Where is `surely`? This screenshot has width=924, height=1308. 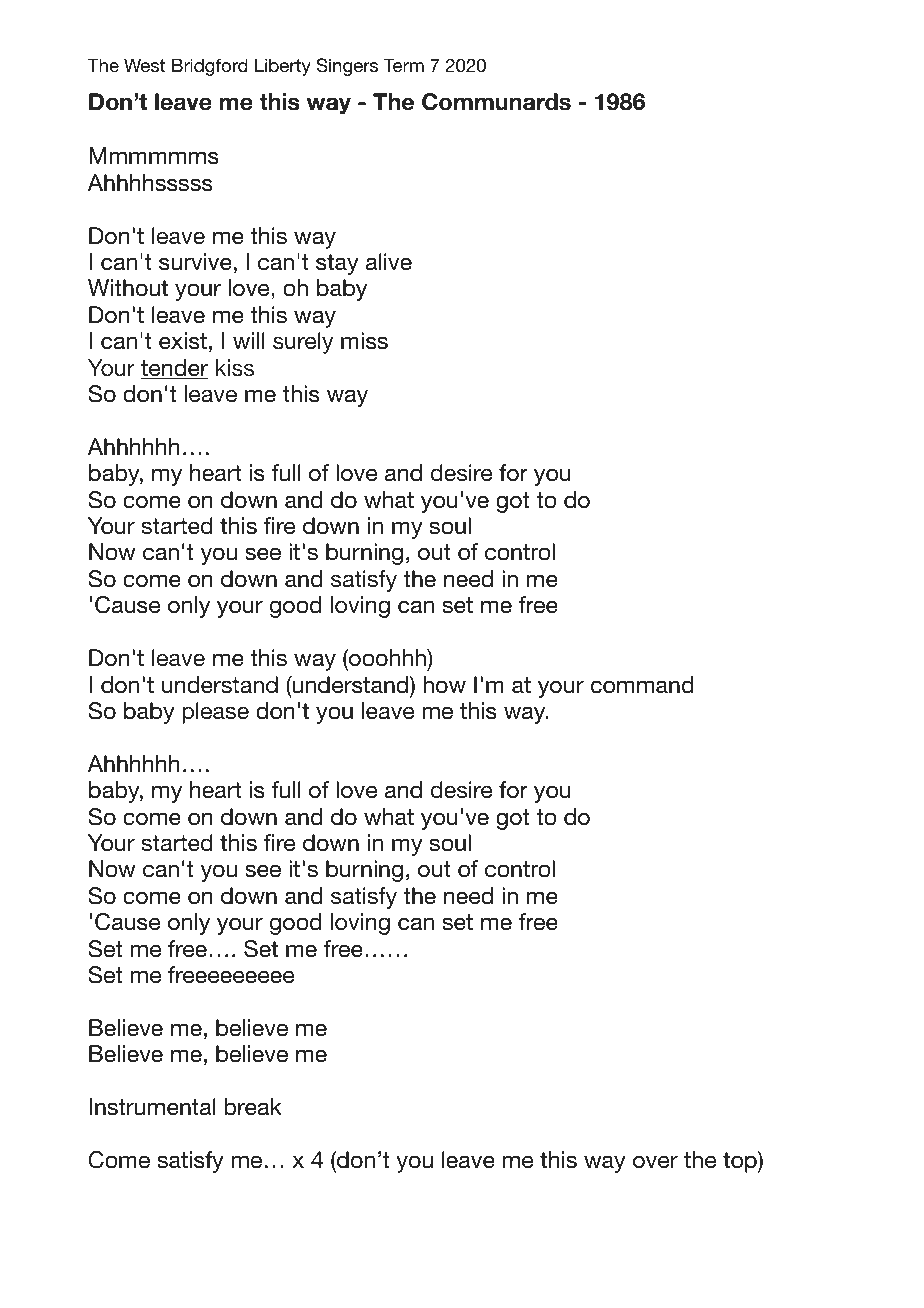
surely is located at coordinates (303, 343).
